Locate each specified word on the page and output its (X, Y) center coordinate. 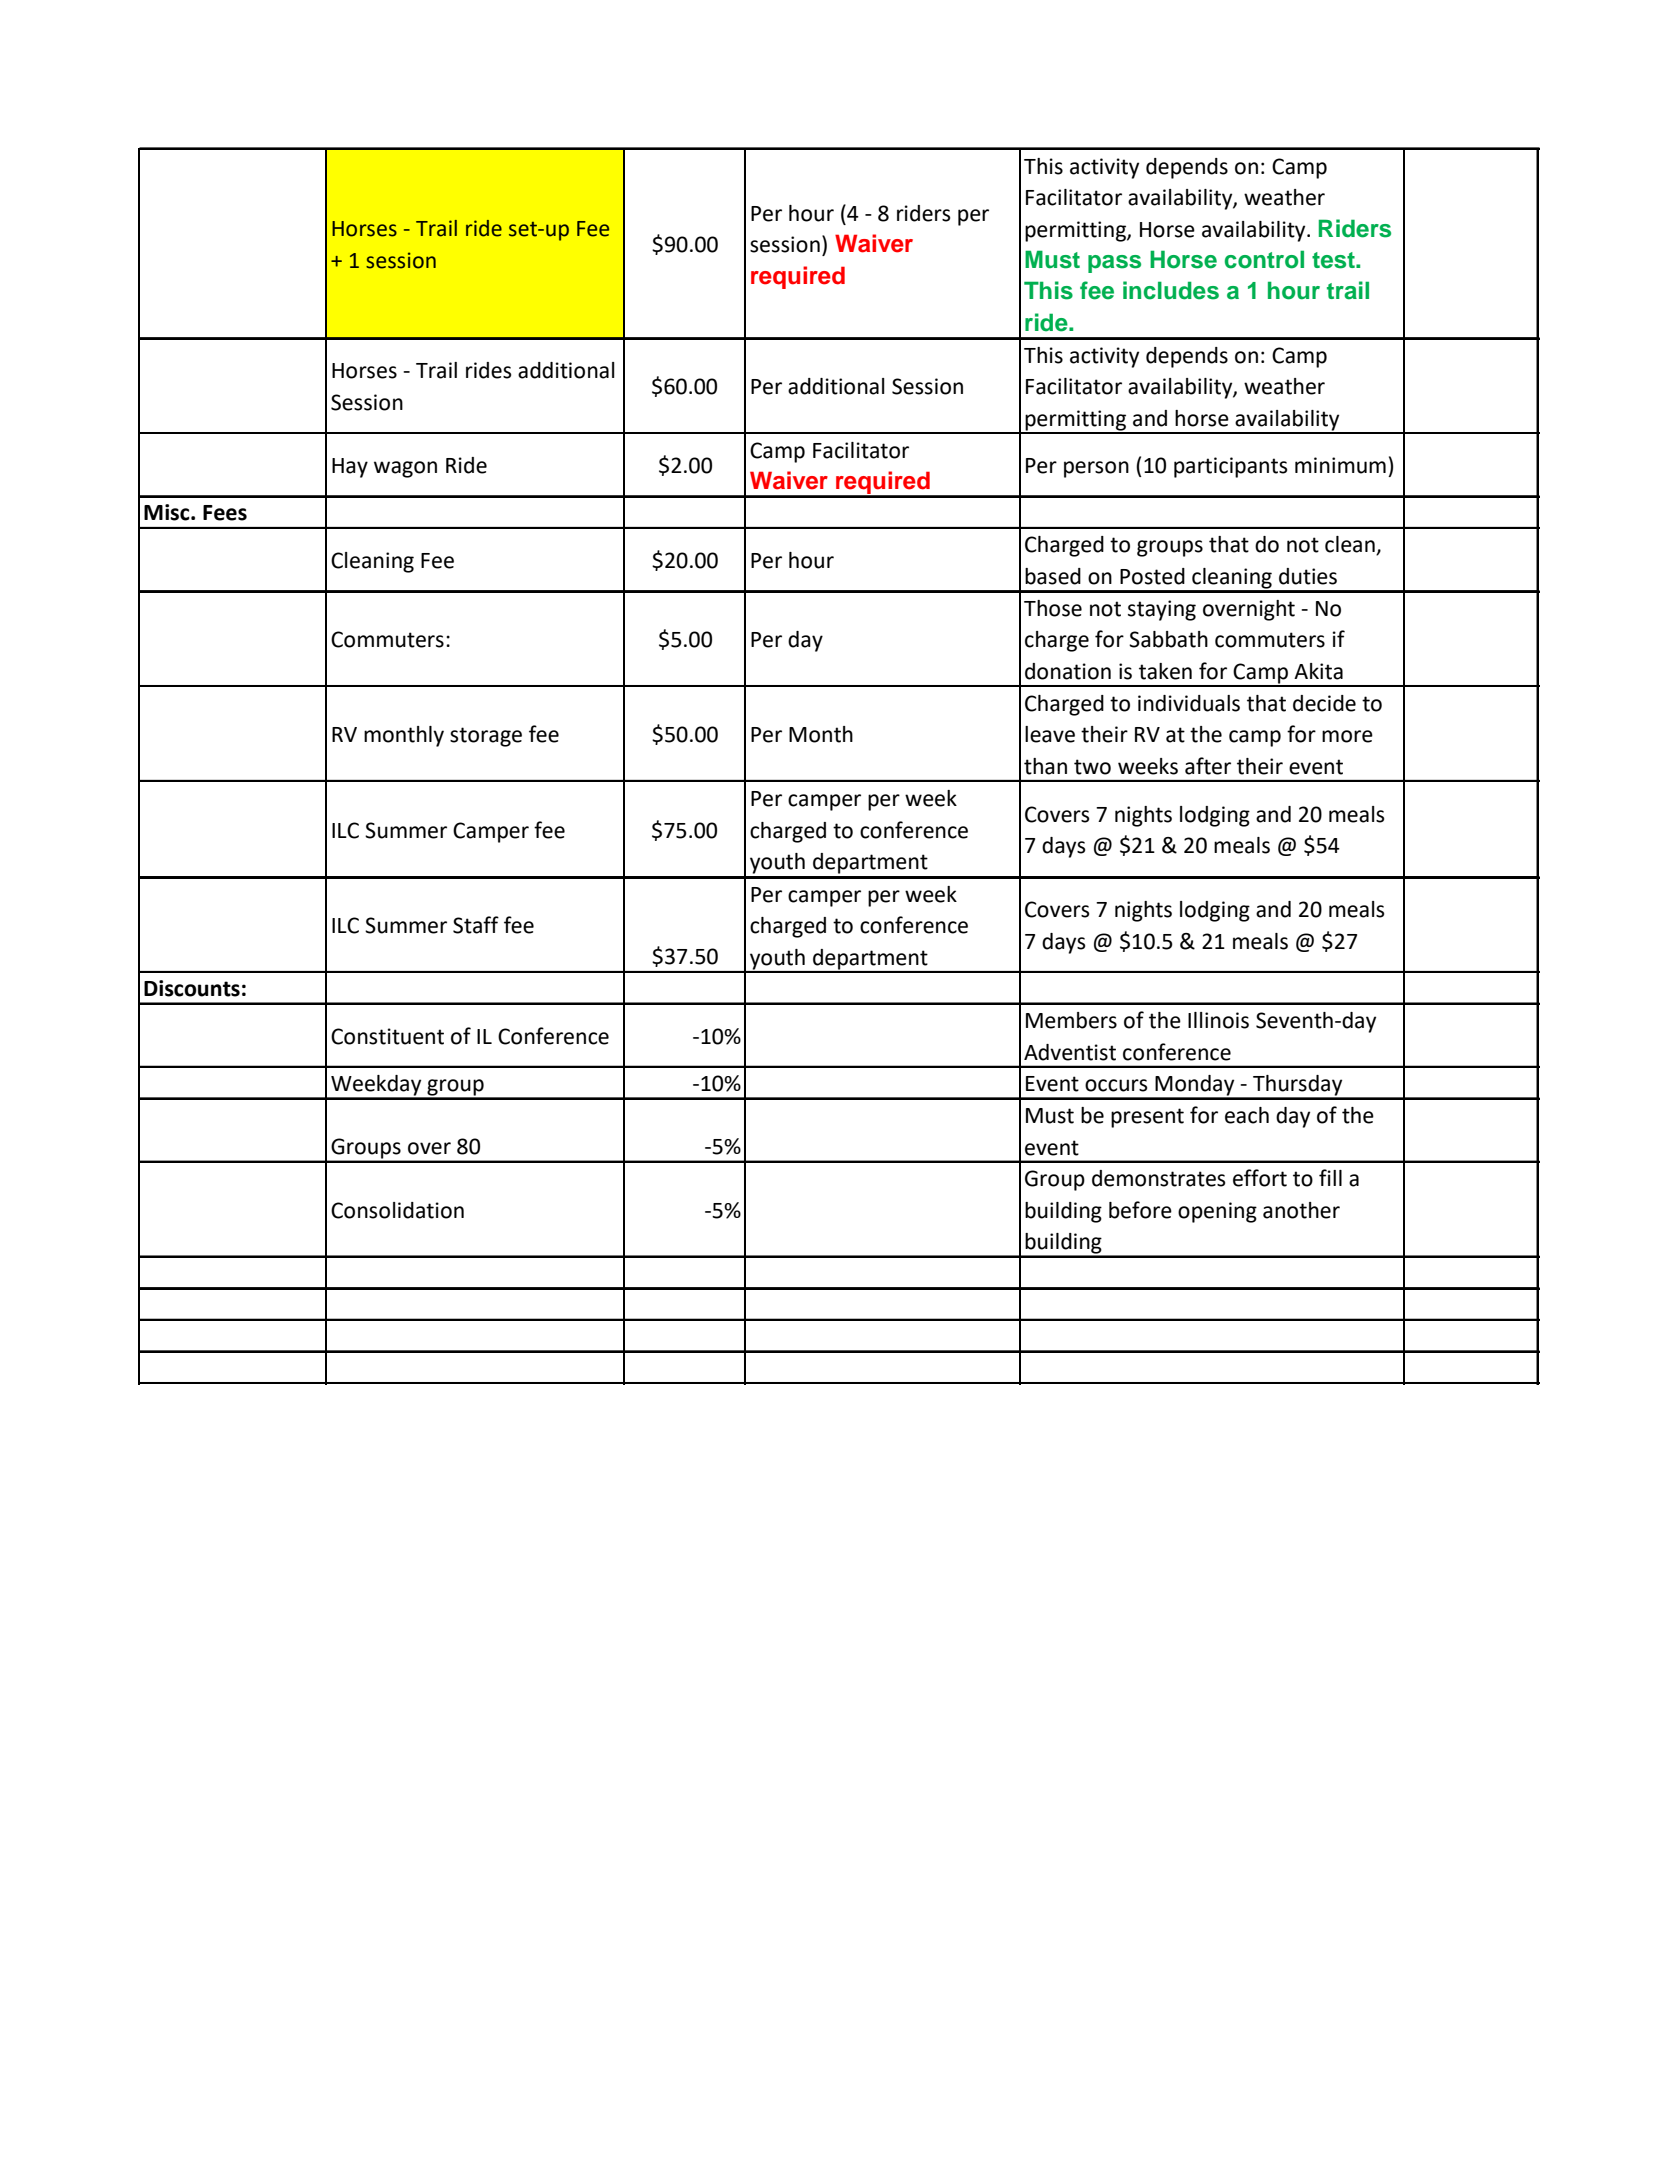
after (1208, 766)
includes (1171, 290)
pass (1114, 264)
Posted (1152, 576)
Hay (350, 468)
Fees (225, 513)
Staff (476, 925)
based (1053, 576)
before (1140, 1210)
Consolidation (397, 1210)
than (1045, 766)
